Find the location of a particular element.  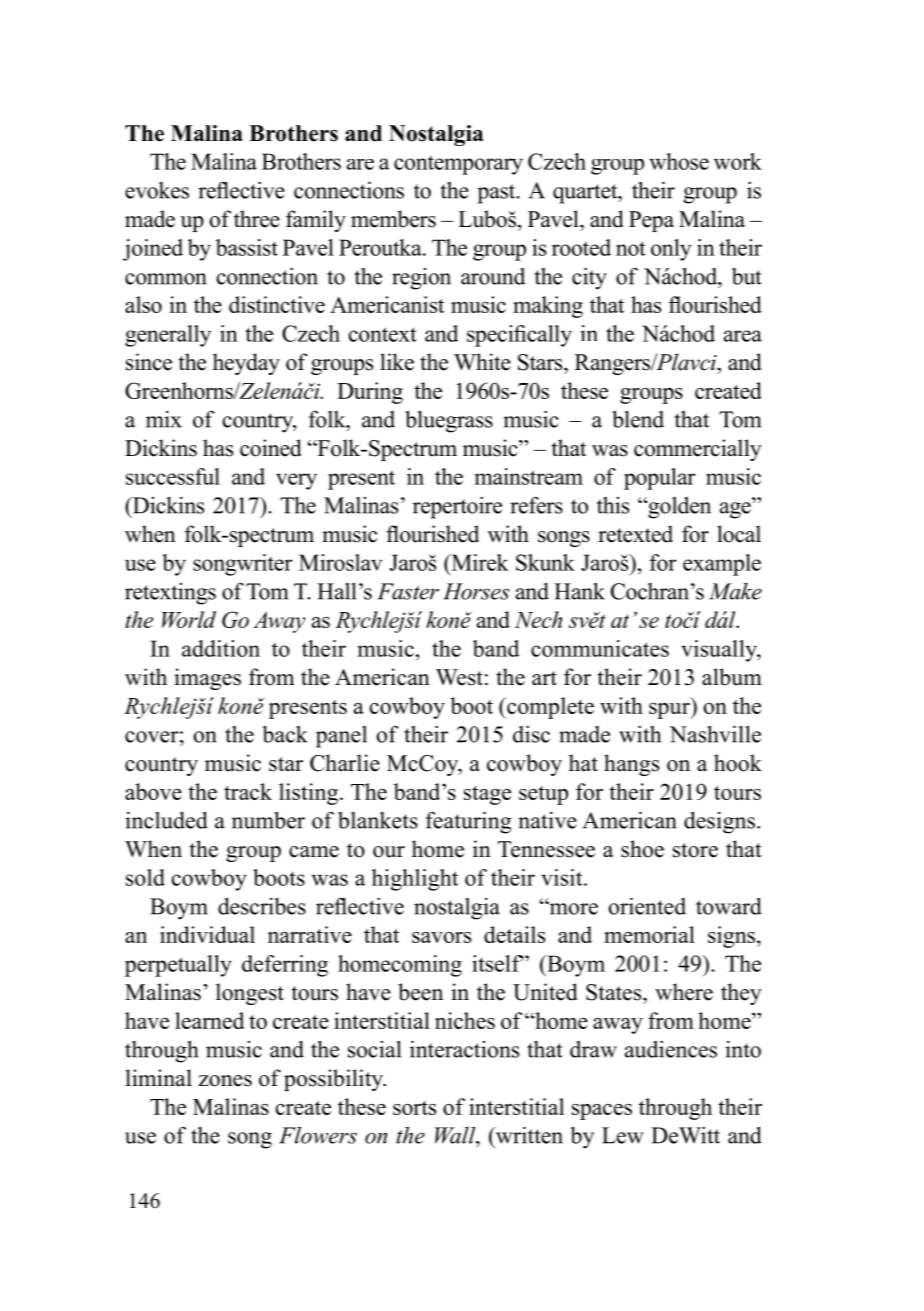

contemporary is located at coordinates (458, 165).
